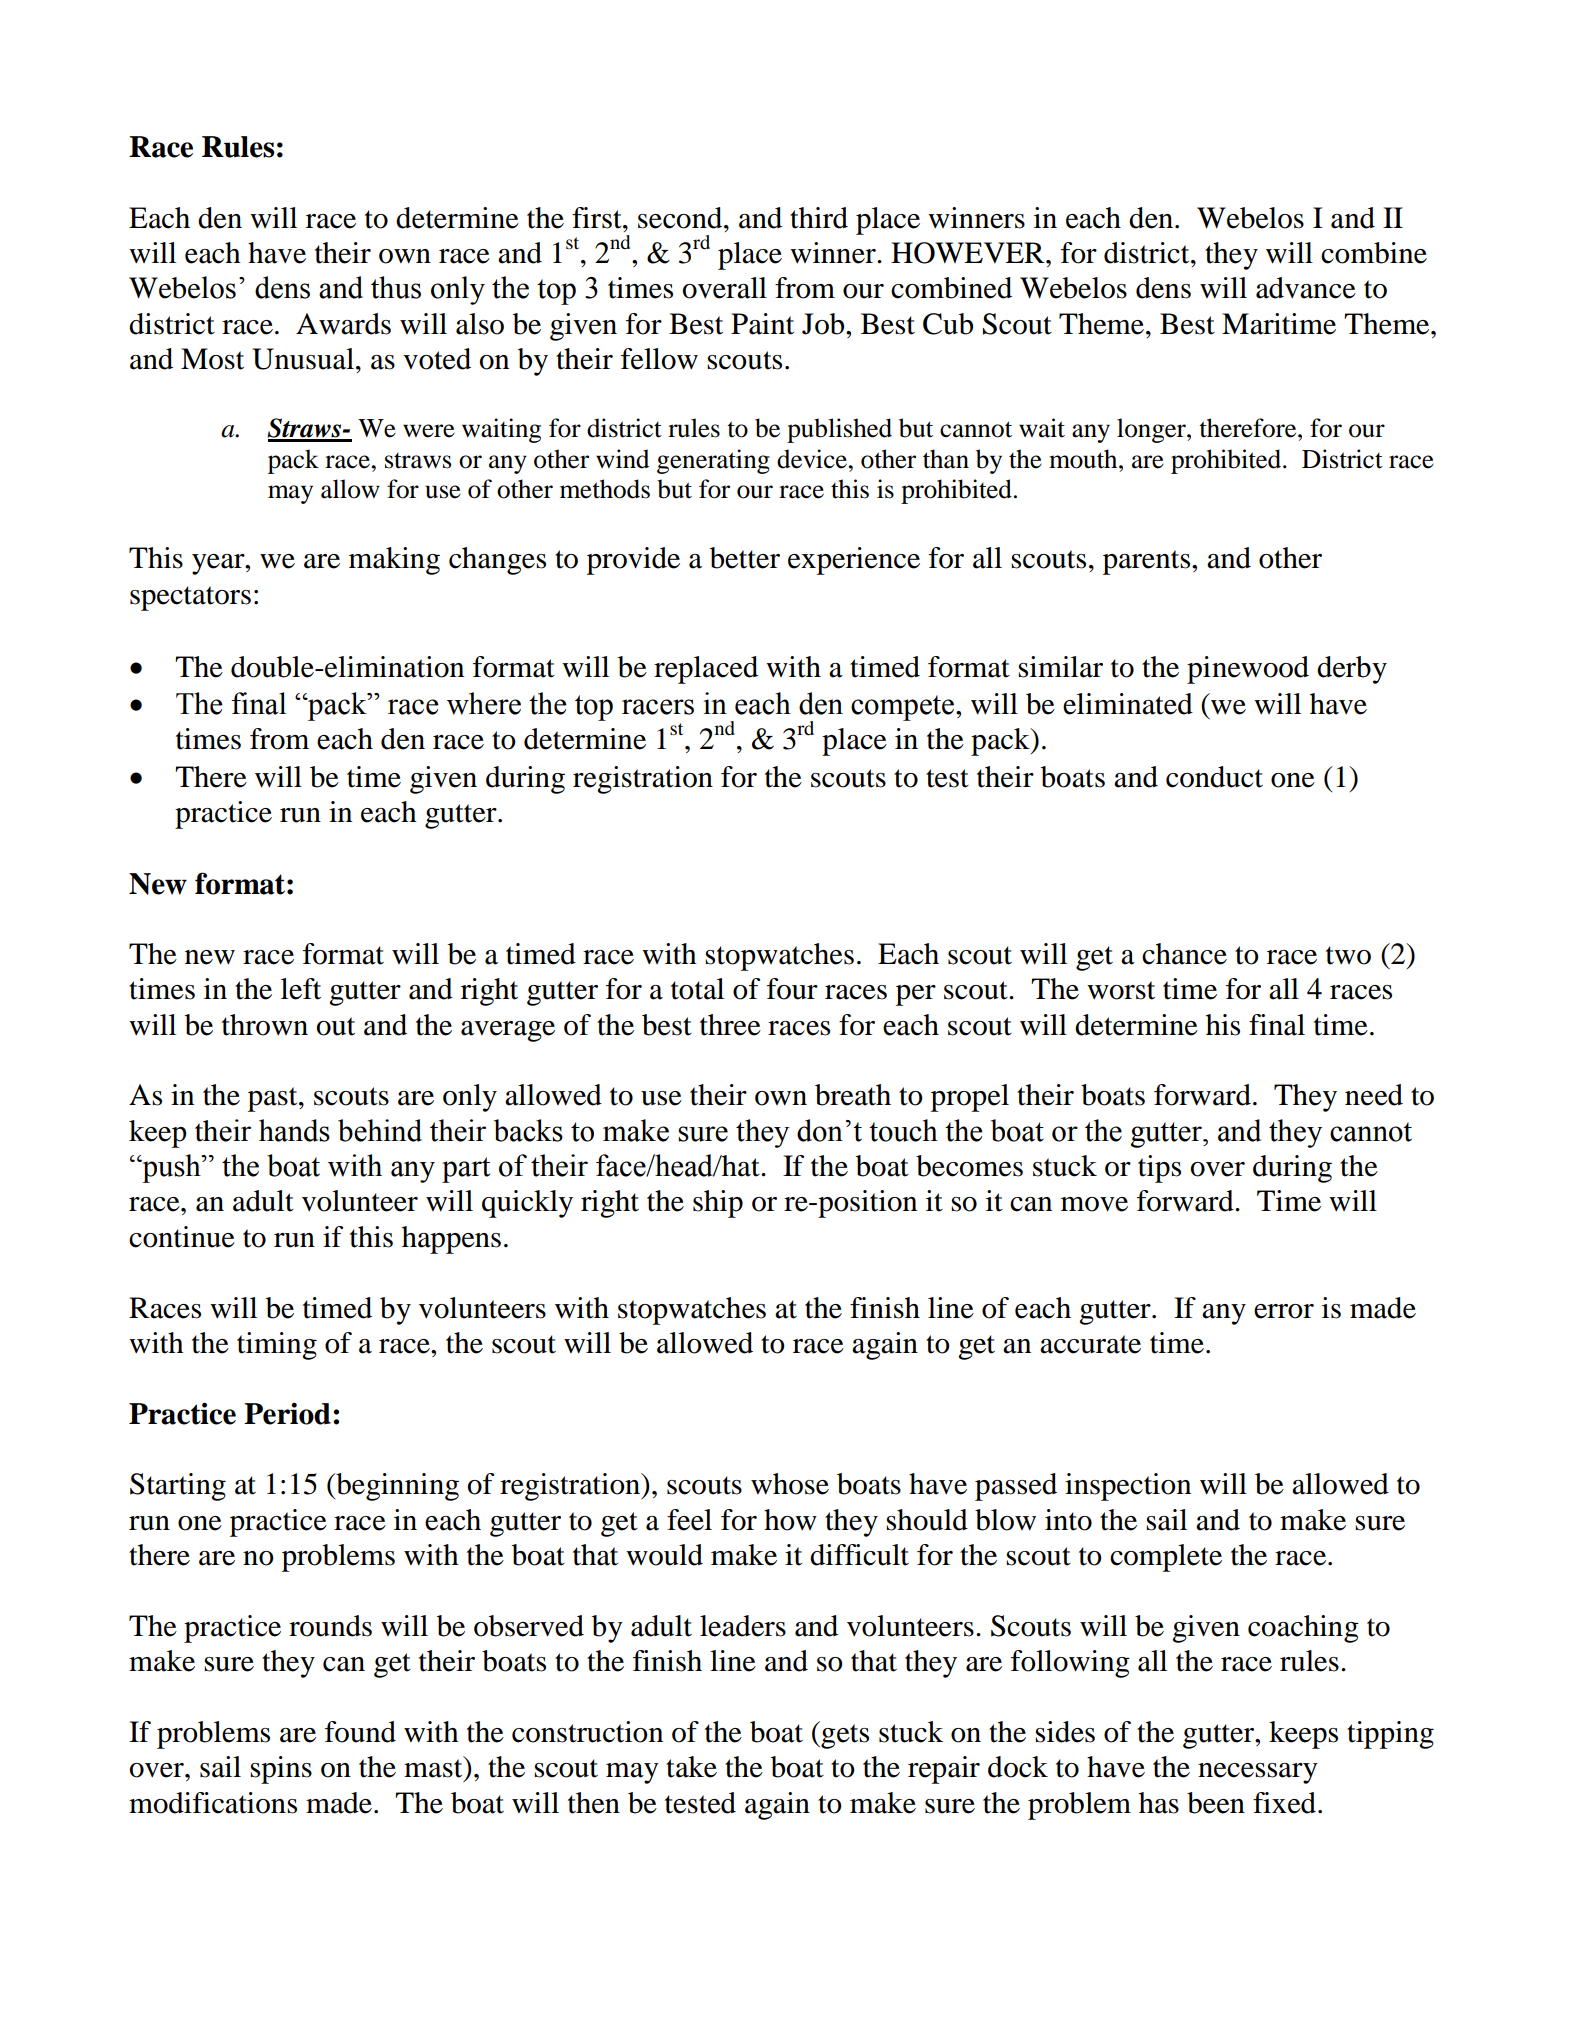 The height and width of the screenshot is (2030, 1569). I want to click on gets, so click(844, 1735).
